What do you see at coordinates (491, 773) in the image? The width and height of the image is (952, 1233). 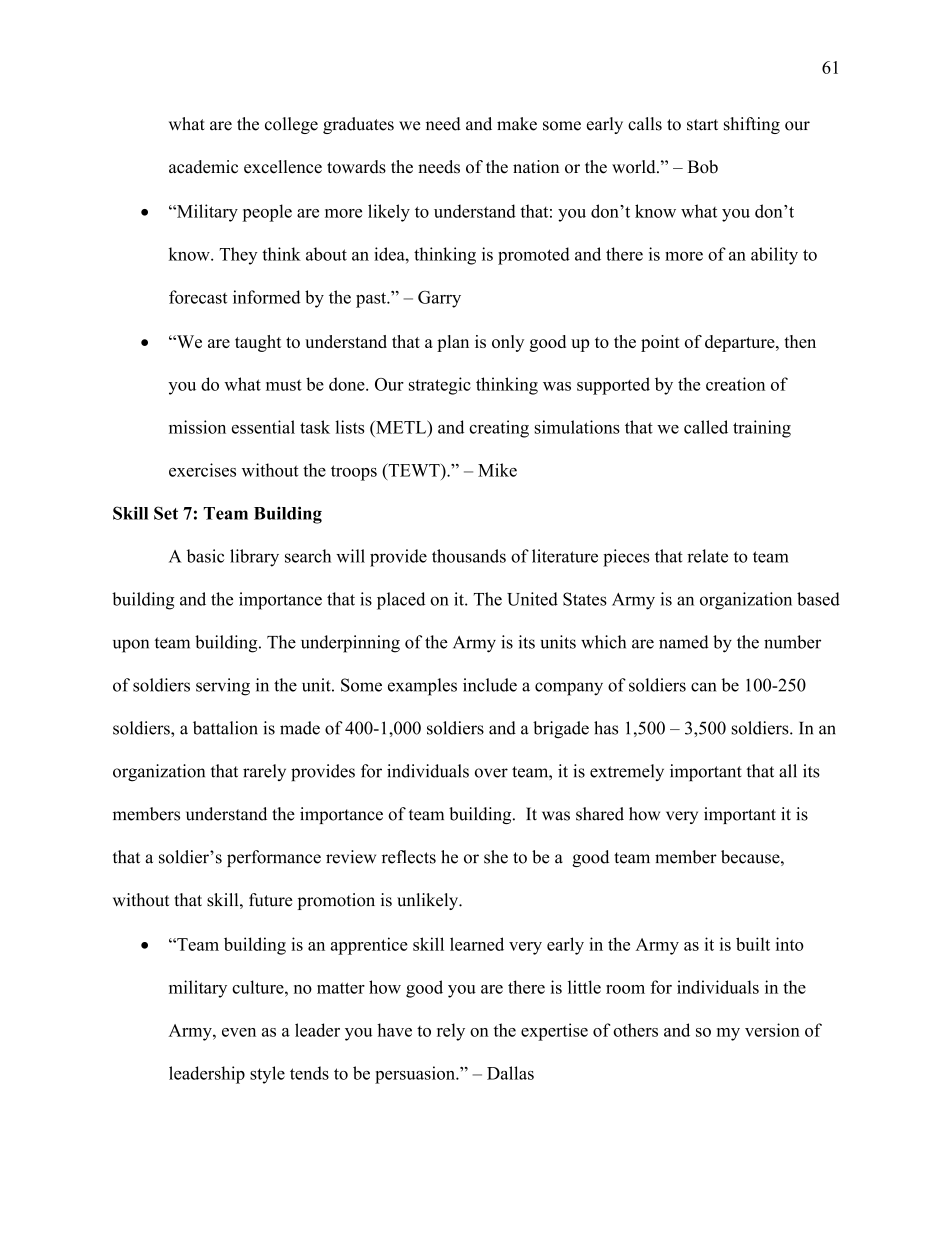 I see `over` at bounding box center [491, 773].
